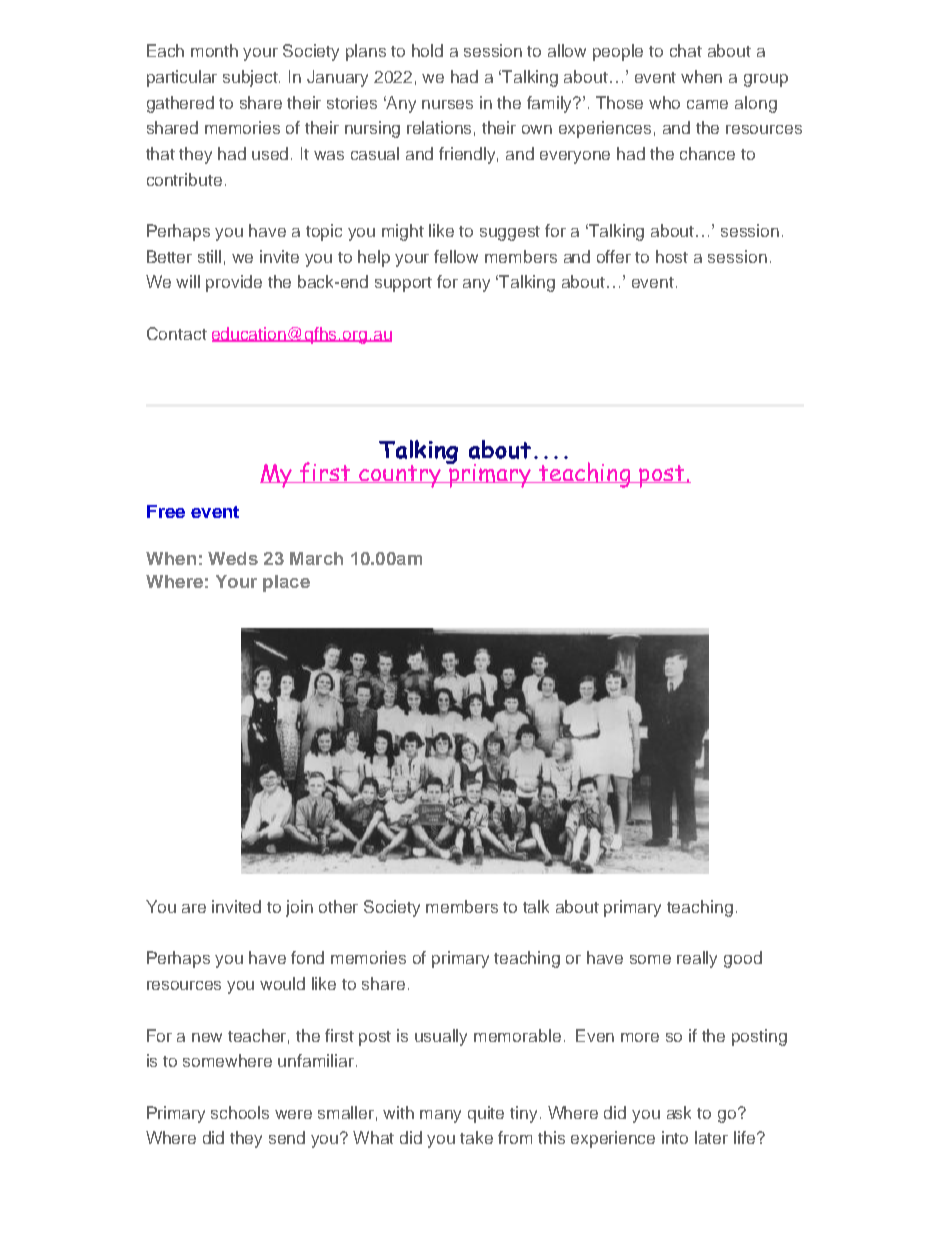 The height and width of the image is (1233, 952). I want to click on schools, so click(240, 1112).
